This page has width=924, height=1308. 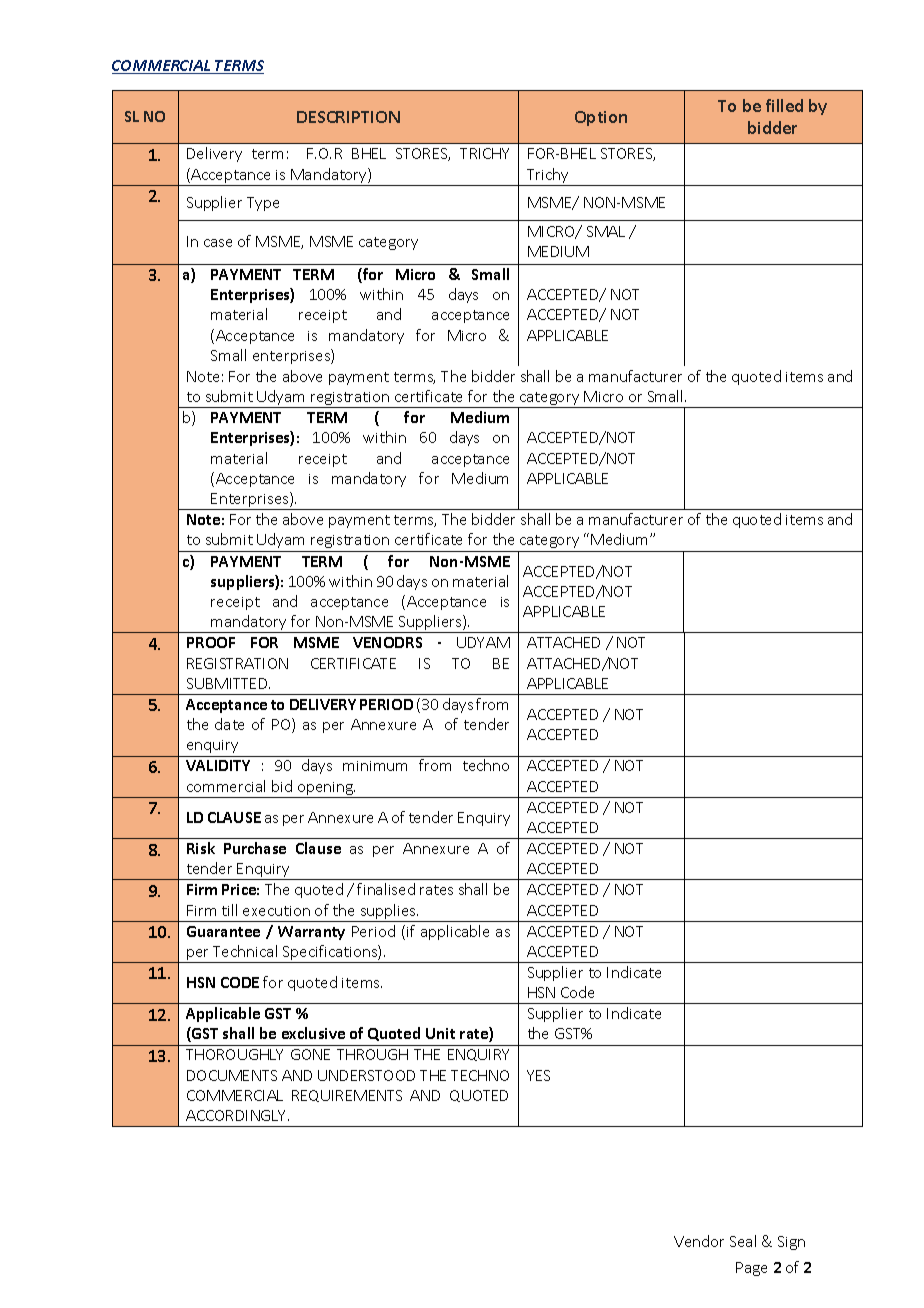 What do you see at coordinates (237, 1115) in the page?
I see `ACCORDINGLY` at bounding box center [237, 1115].
